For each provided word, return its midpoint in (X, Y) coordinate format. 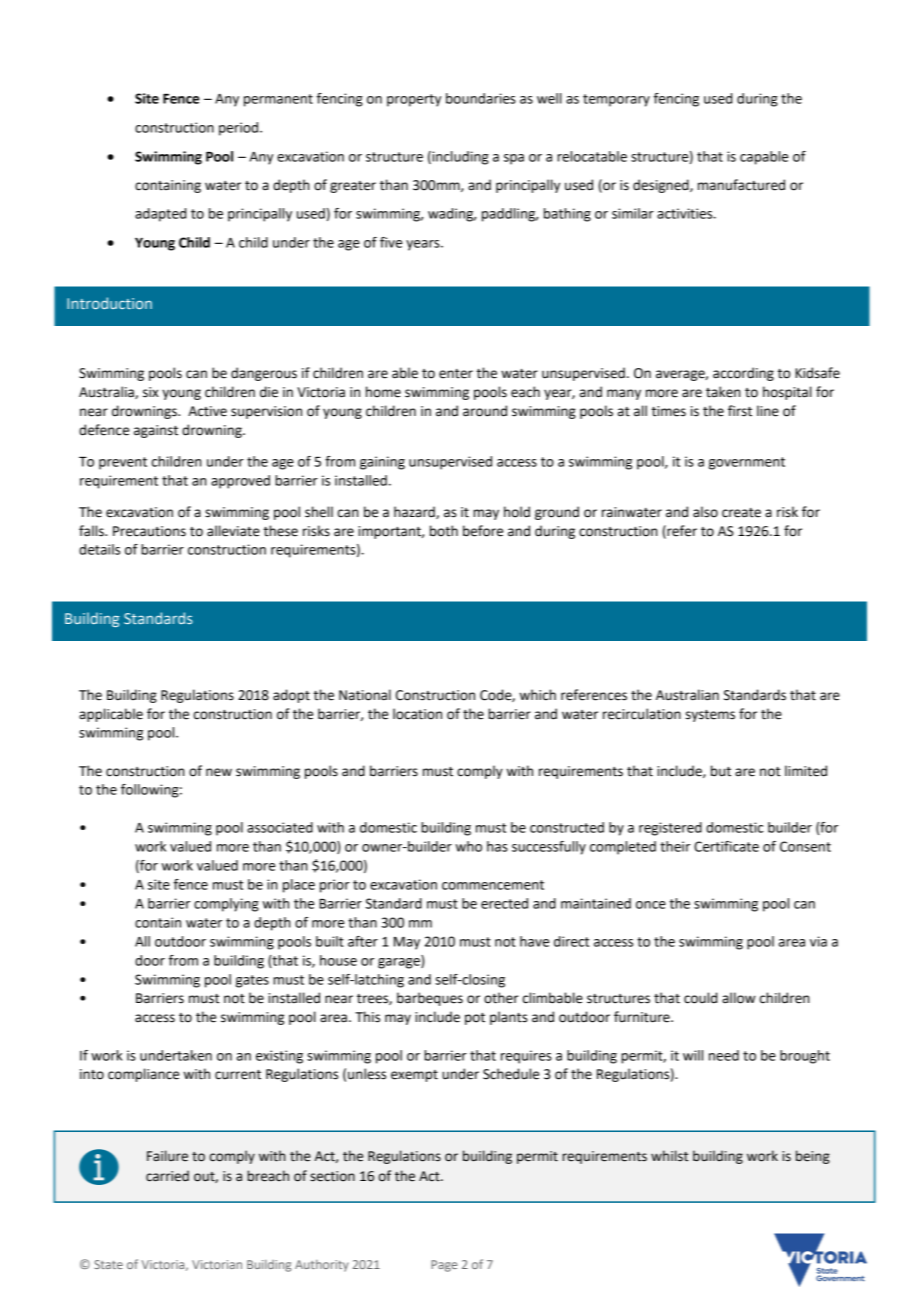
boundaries (481, 98)
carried (167, 1176)
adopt (291, 696)
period (240, 129)
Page (444, 1266)
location (417, 714)
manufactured (741, 185)
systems (710, 716)
